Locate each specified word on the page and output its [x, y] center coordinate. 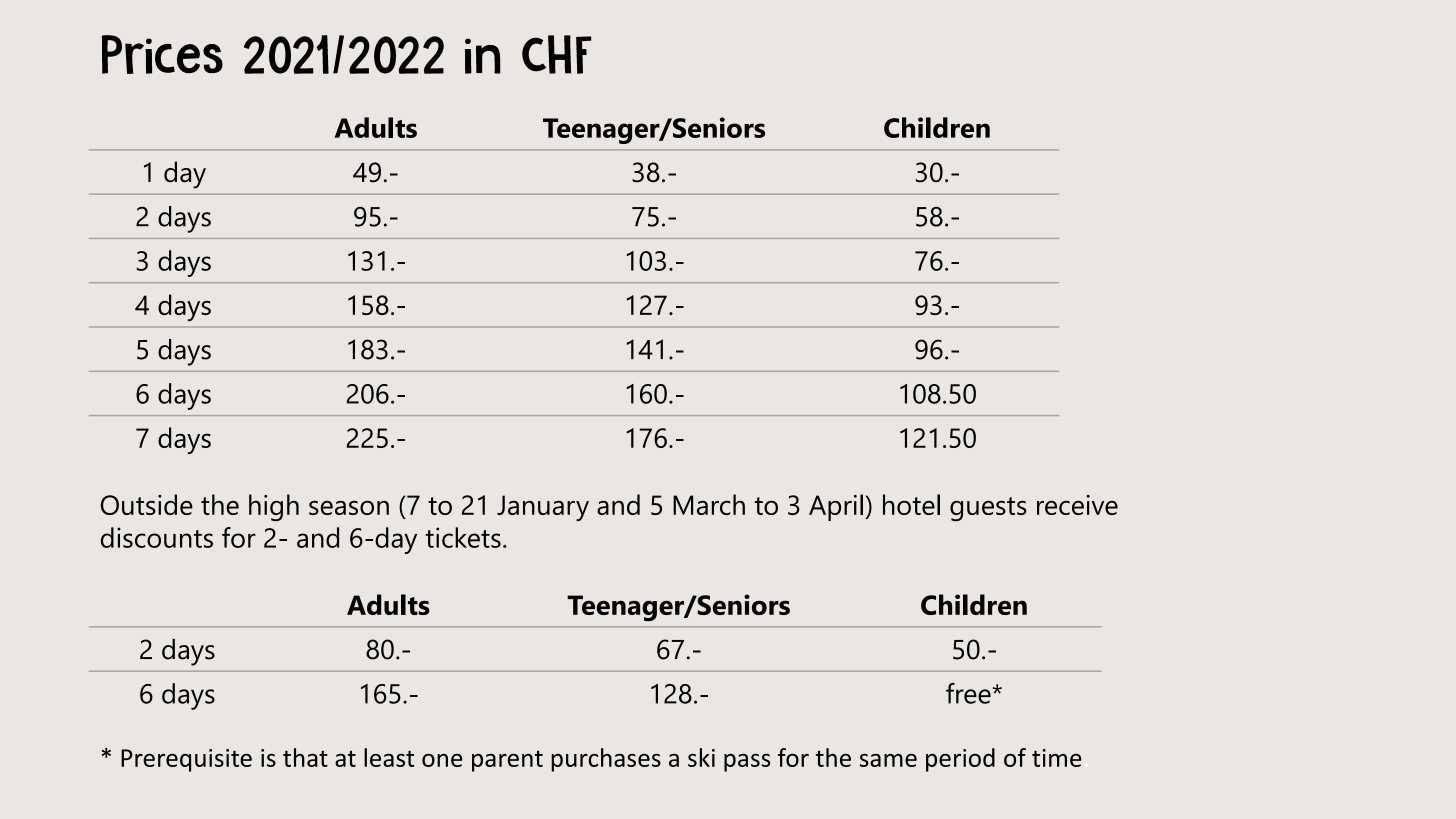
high [274, 507]
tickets [463, 537]
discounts [157, 537]
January [543, 508]
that [305, 757]
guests [988, 509]
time [1057, 758]
